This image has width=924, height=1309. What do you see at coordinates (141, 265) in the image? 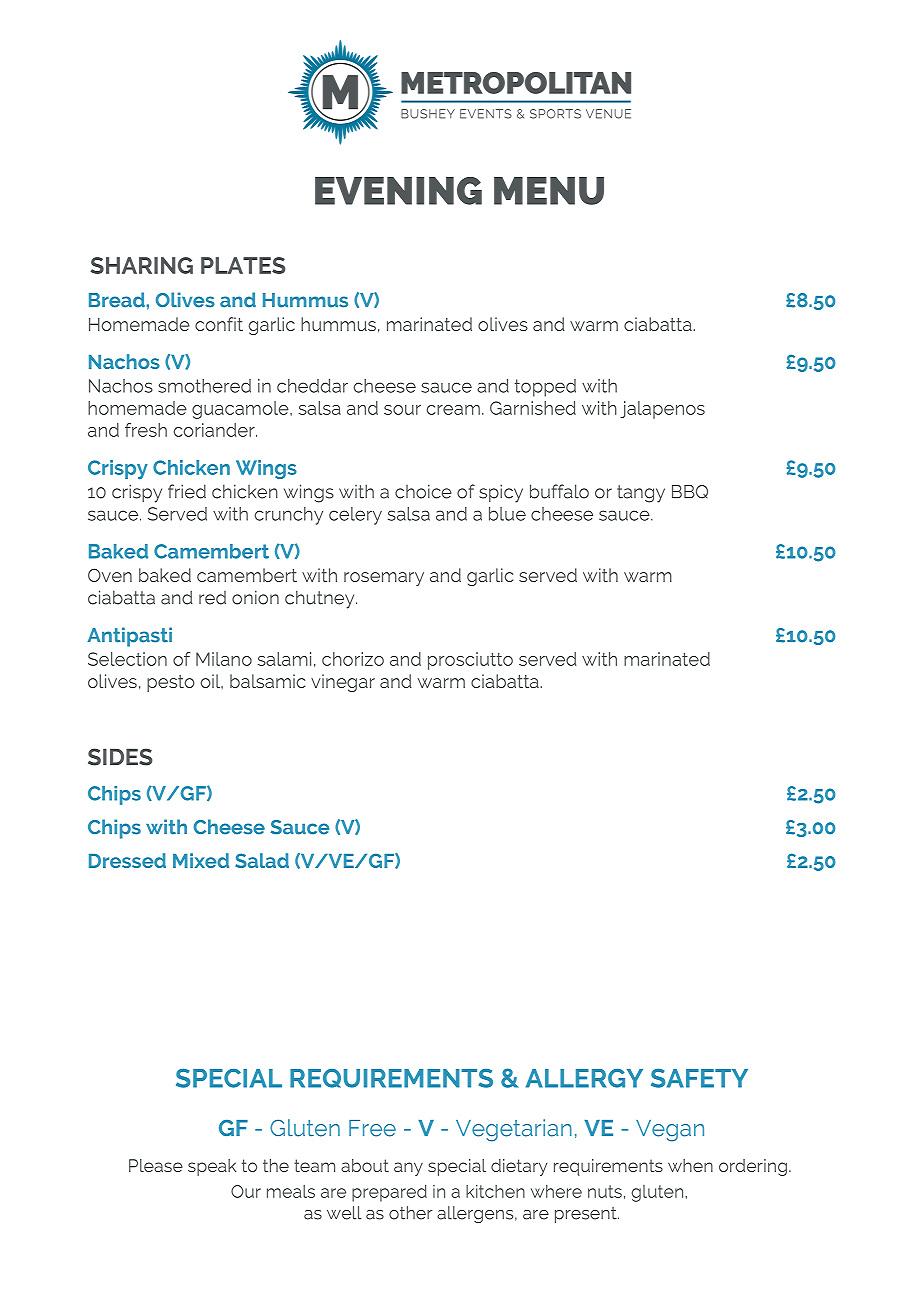
I see `SHARING` at bounding box center [141, 265].
